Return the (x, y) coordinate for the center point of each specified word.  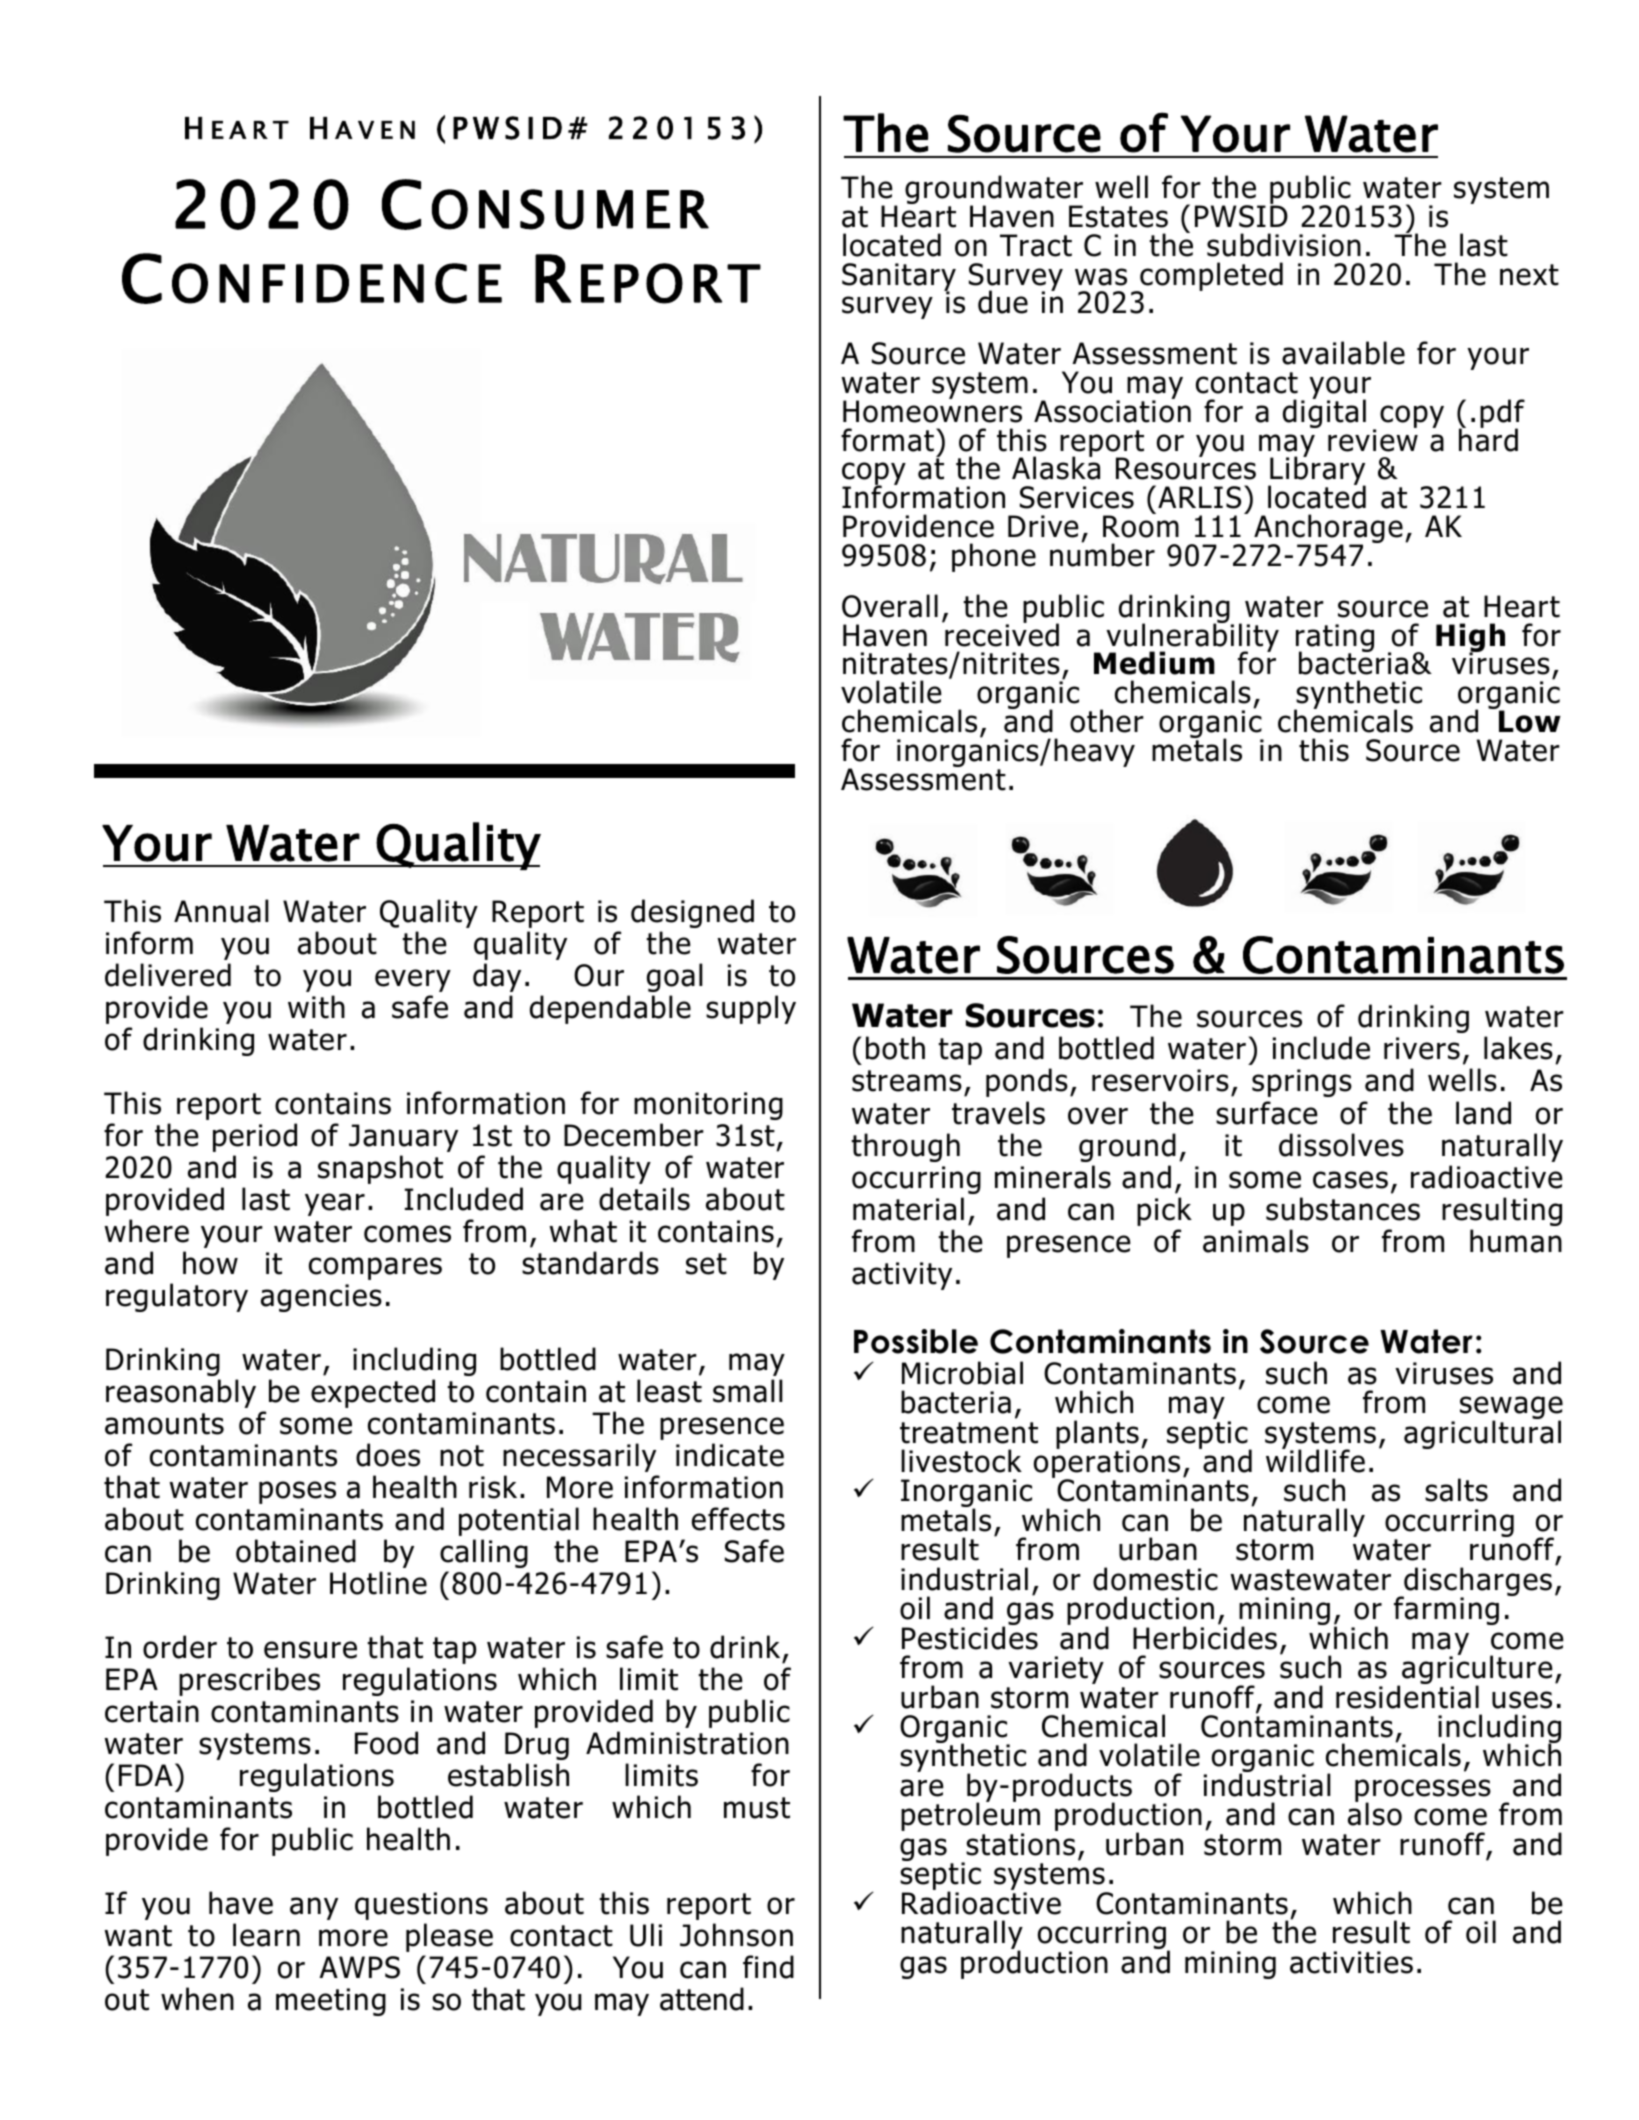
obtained (296, 1551)
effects (738, 1519)
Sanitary (899, 278)
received (1001, 634)
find (768, 1967)
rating (1335, 639)
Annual (221, 911)
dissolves (1341, 1145)
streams (907, 1081)
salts (1456, 1490)
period (255, 1137)
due (1003, 302)
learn (266, 1935)
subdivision (1284, 245)
